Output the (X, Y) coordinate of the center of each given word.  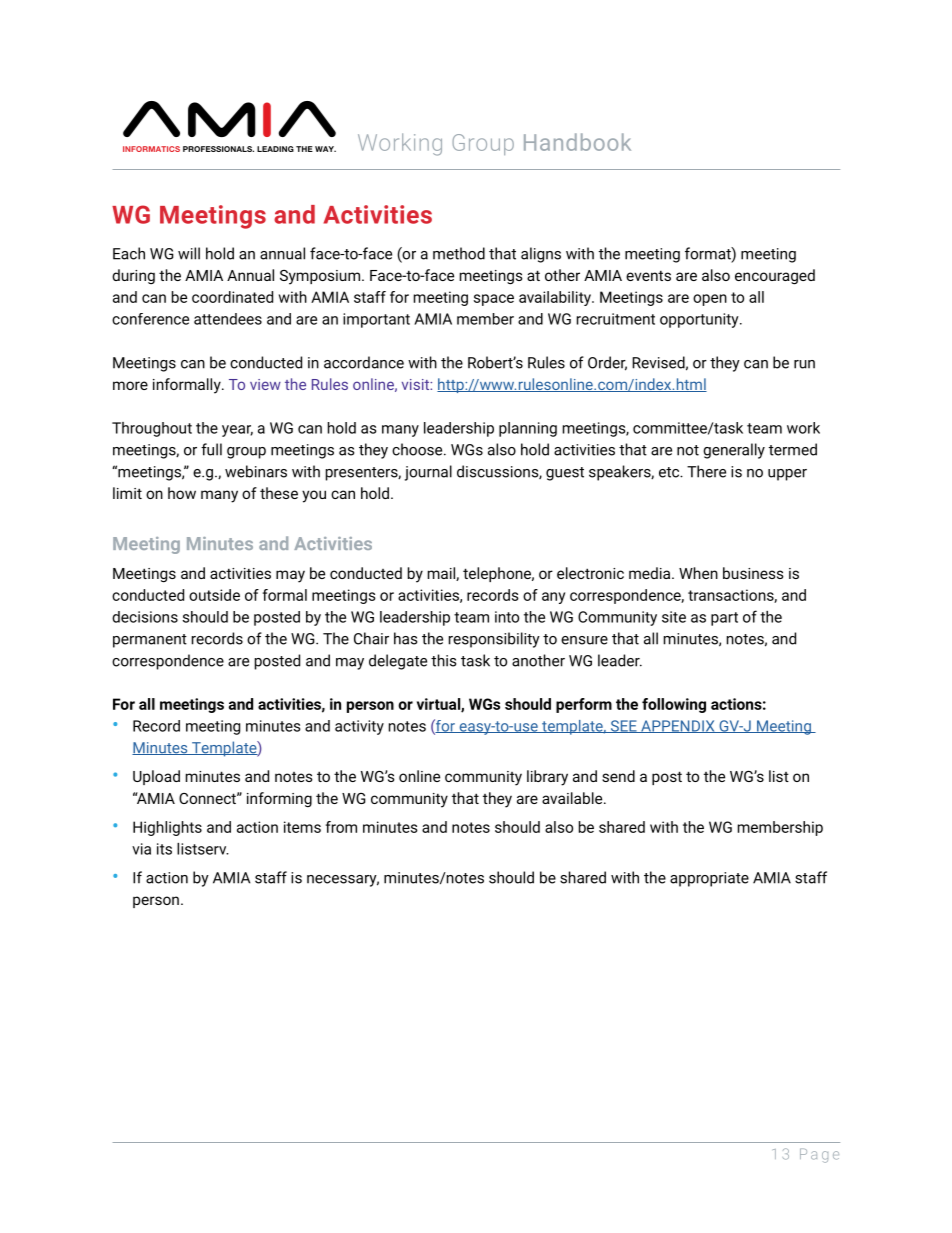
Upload (156, 777)
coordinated (232, 297)
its (164, 849)
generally (734, 451)
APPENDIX (678, 726)
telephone (498, 574)
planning (528, 429)
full (211, 449)
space (494, 300)
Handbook (577, 142)
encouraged (775, 277)
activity (359, 727)
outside (214, 595)
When (698, 573)
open (710, 300)
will (189, 253)
